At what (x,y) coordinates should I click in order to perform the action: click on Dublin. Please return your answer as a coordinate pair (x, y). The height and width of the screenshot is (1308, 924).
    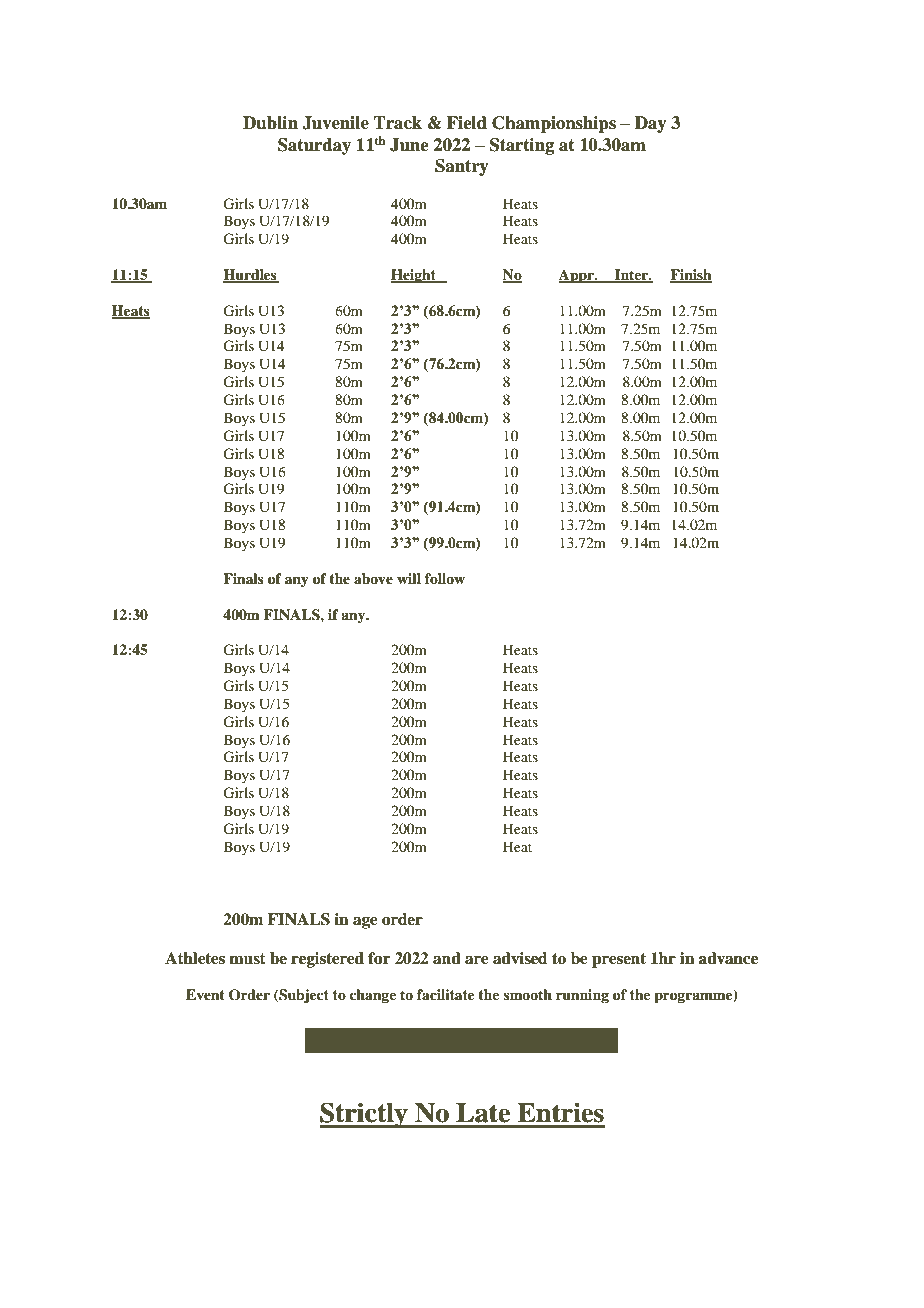
    Looking at the image, I should click on (270, 123).
